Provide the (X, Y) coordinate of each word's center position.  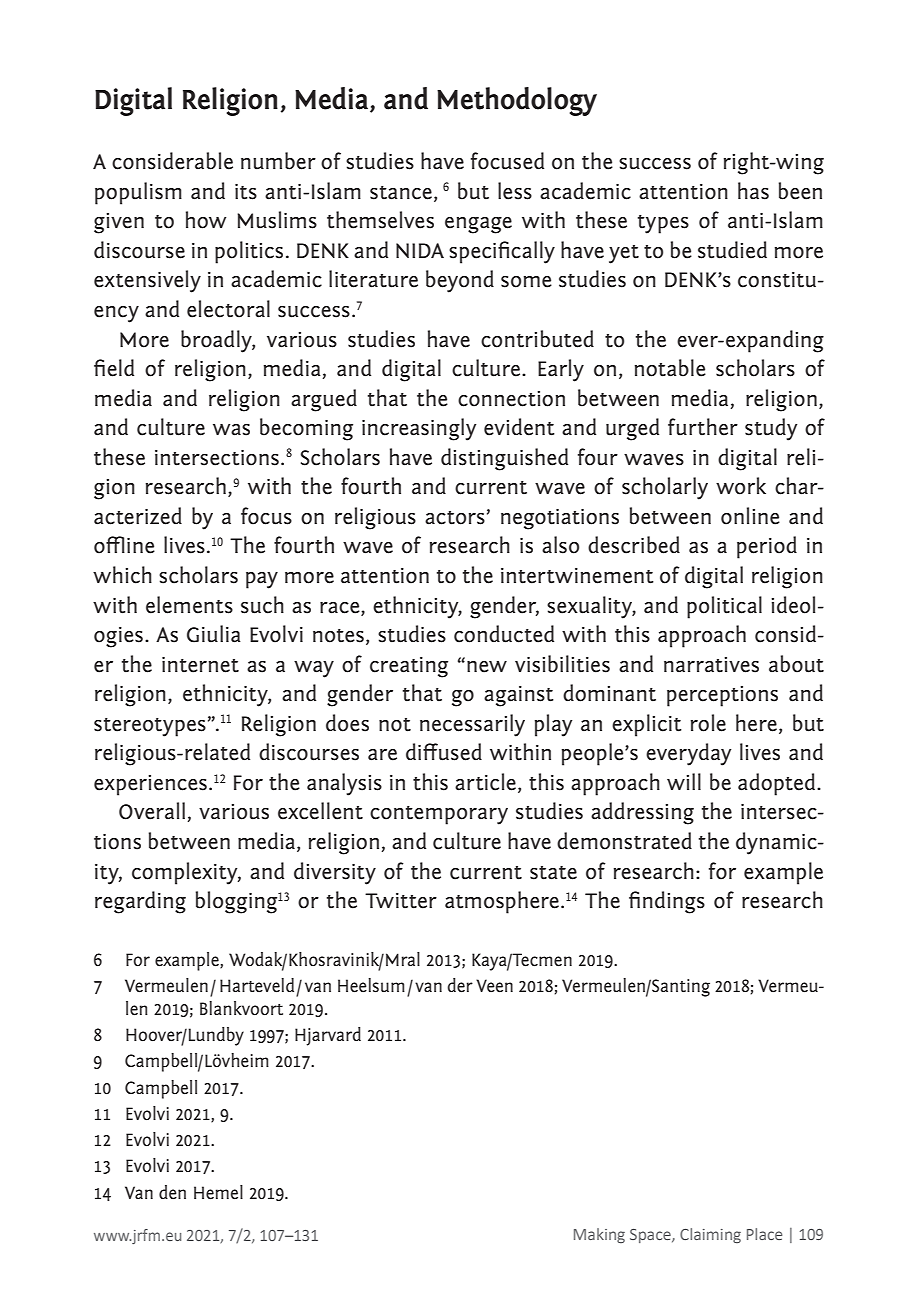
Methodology (517, 101)
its (246, 192)
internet (200, 665)
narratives (711, 665)
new (487, 667)
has (753, 191)
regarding (140, 902)
